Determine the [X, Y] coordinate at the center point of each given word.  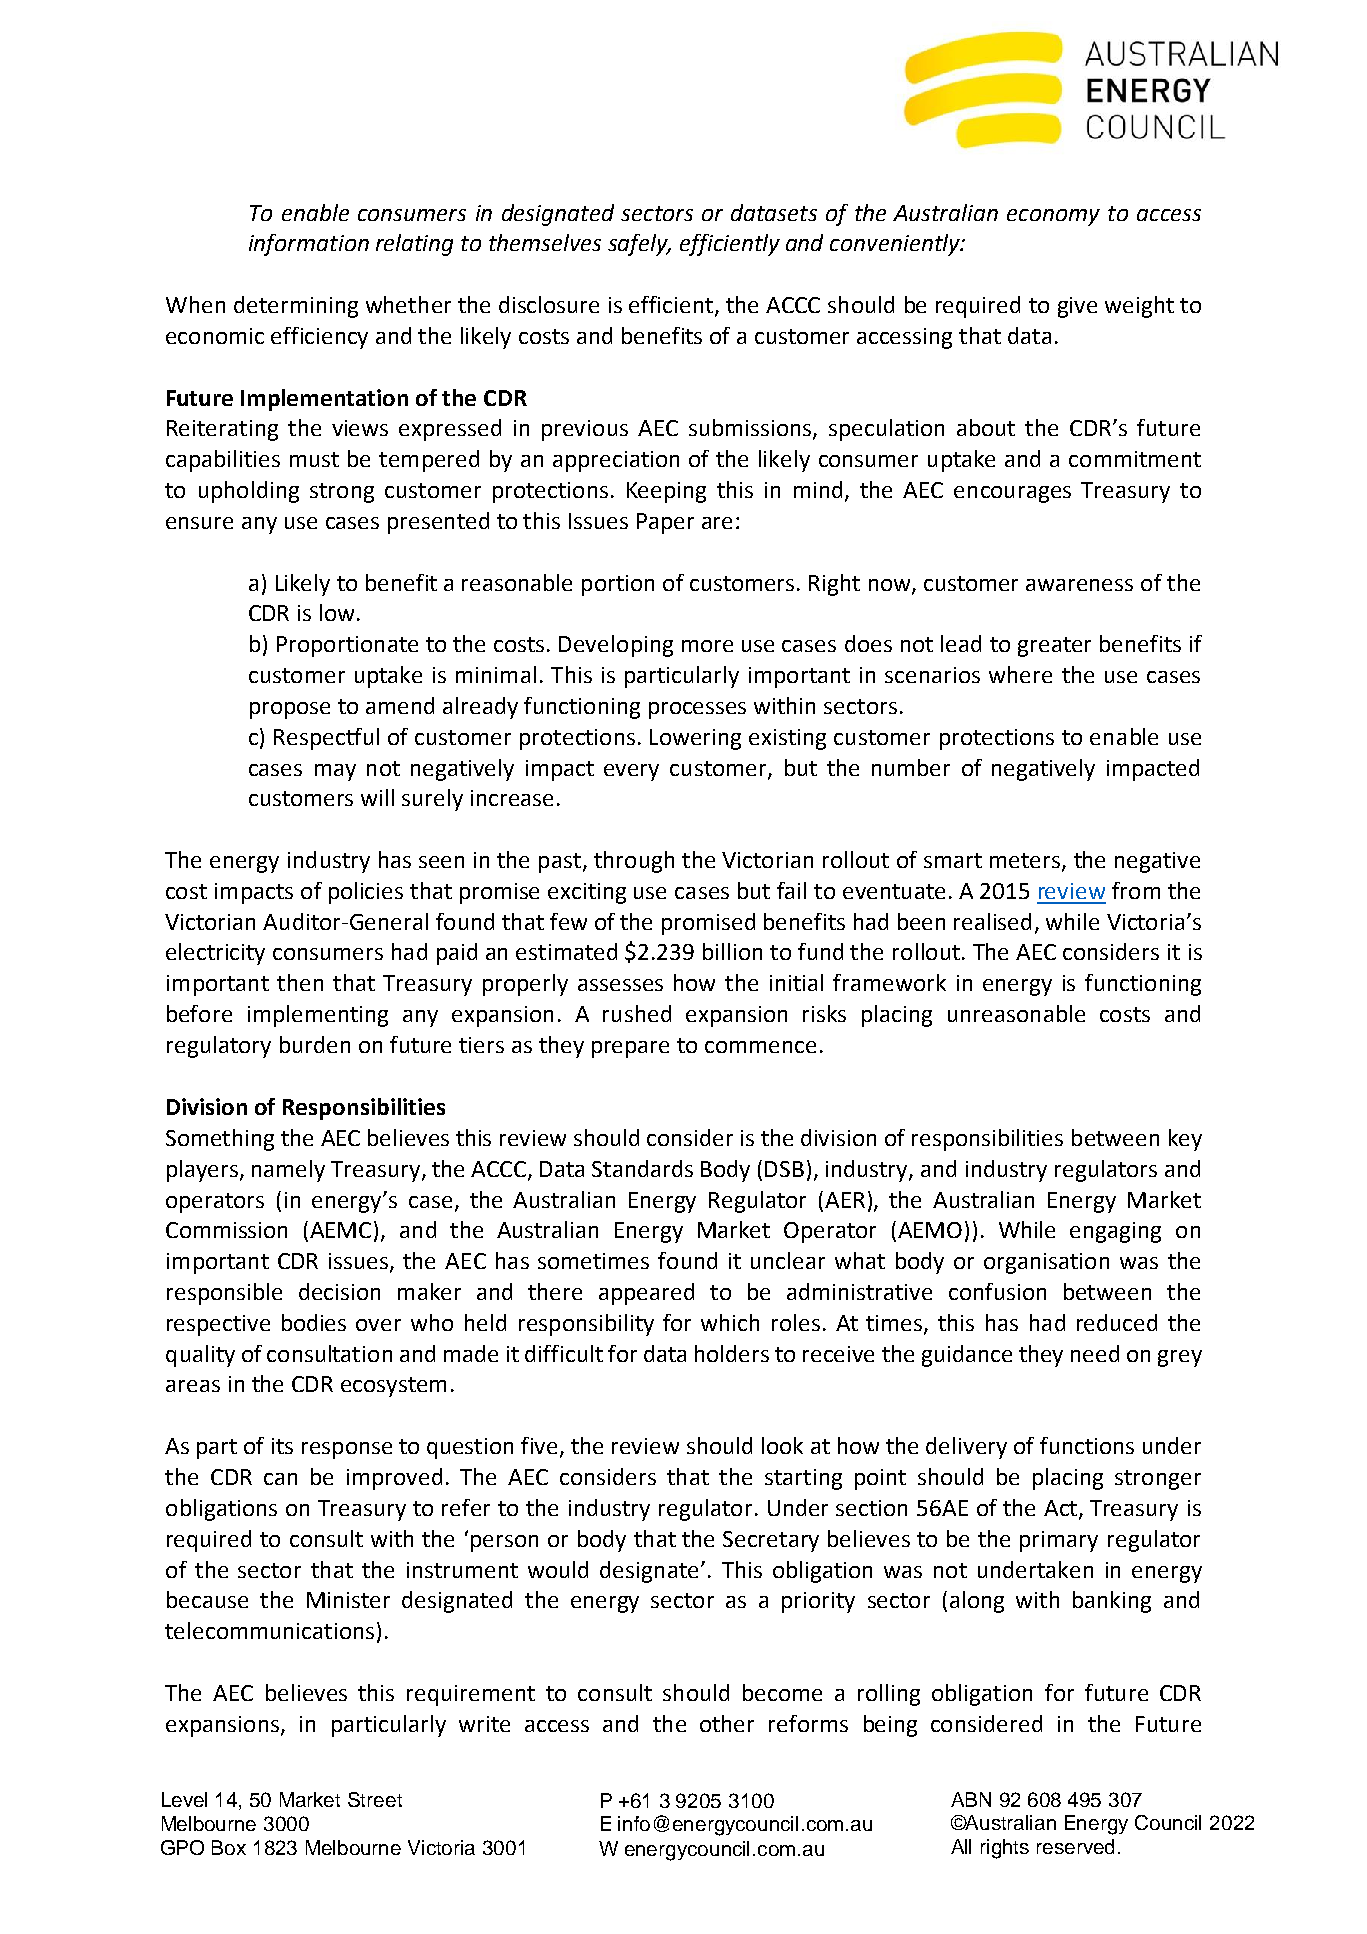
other [727, 1723]
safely [639, 245]
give [1077, 307]
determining [296, 307]
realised [992, 921]
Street [375, 1799]
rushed [637, 1013]
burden [315, 1044]
